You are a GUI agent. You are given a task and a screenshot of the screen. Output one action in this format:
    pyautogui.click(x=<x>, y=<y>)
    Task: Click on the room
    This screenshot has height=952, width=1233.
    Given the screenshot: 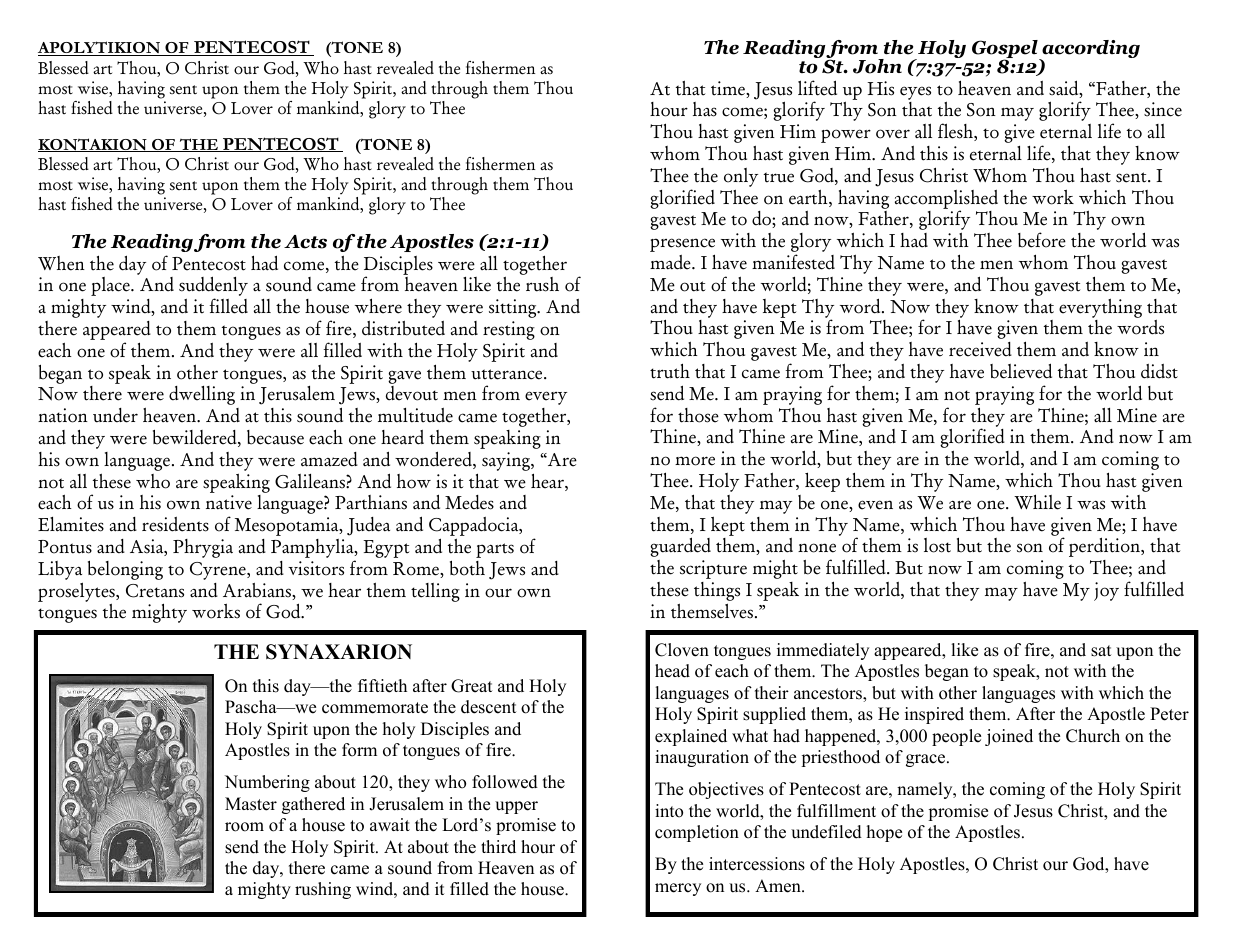 What is the action you would take?
    pyautogui.click(x=244, y=827)
